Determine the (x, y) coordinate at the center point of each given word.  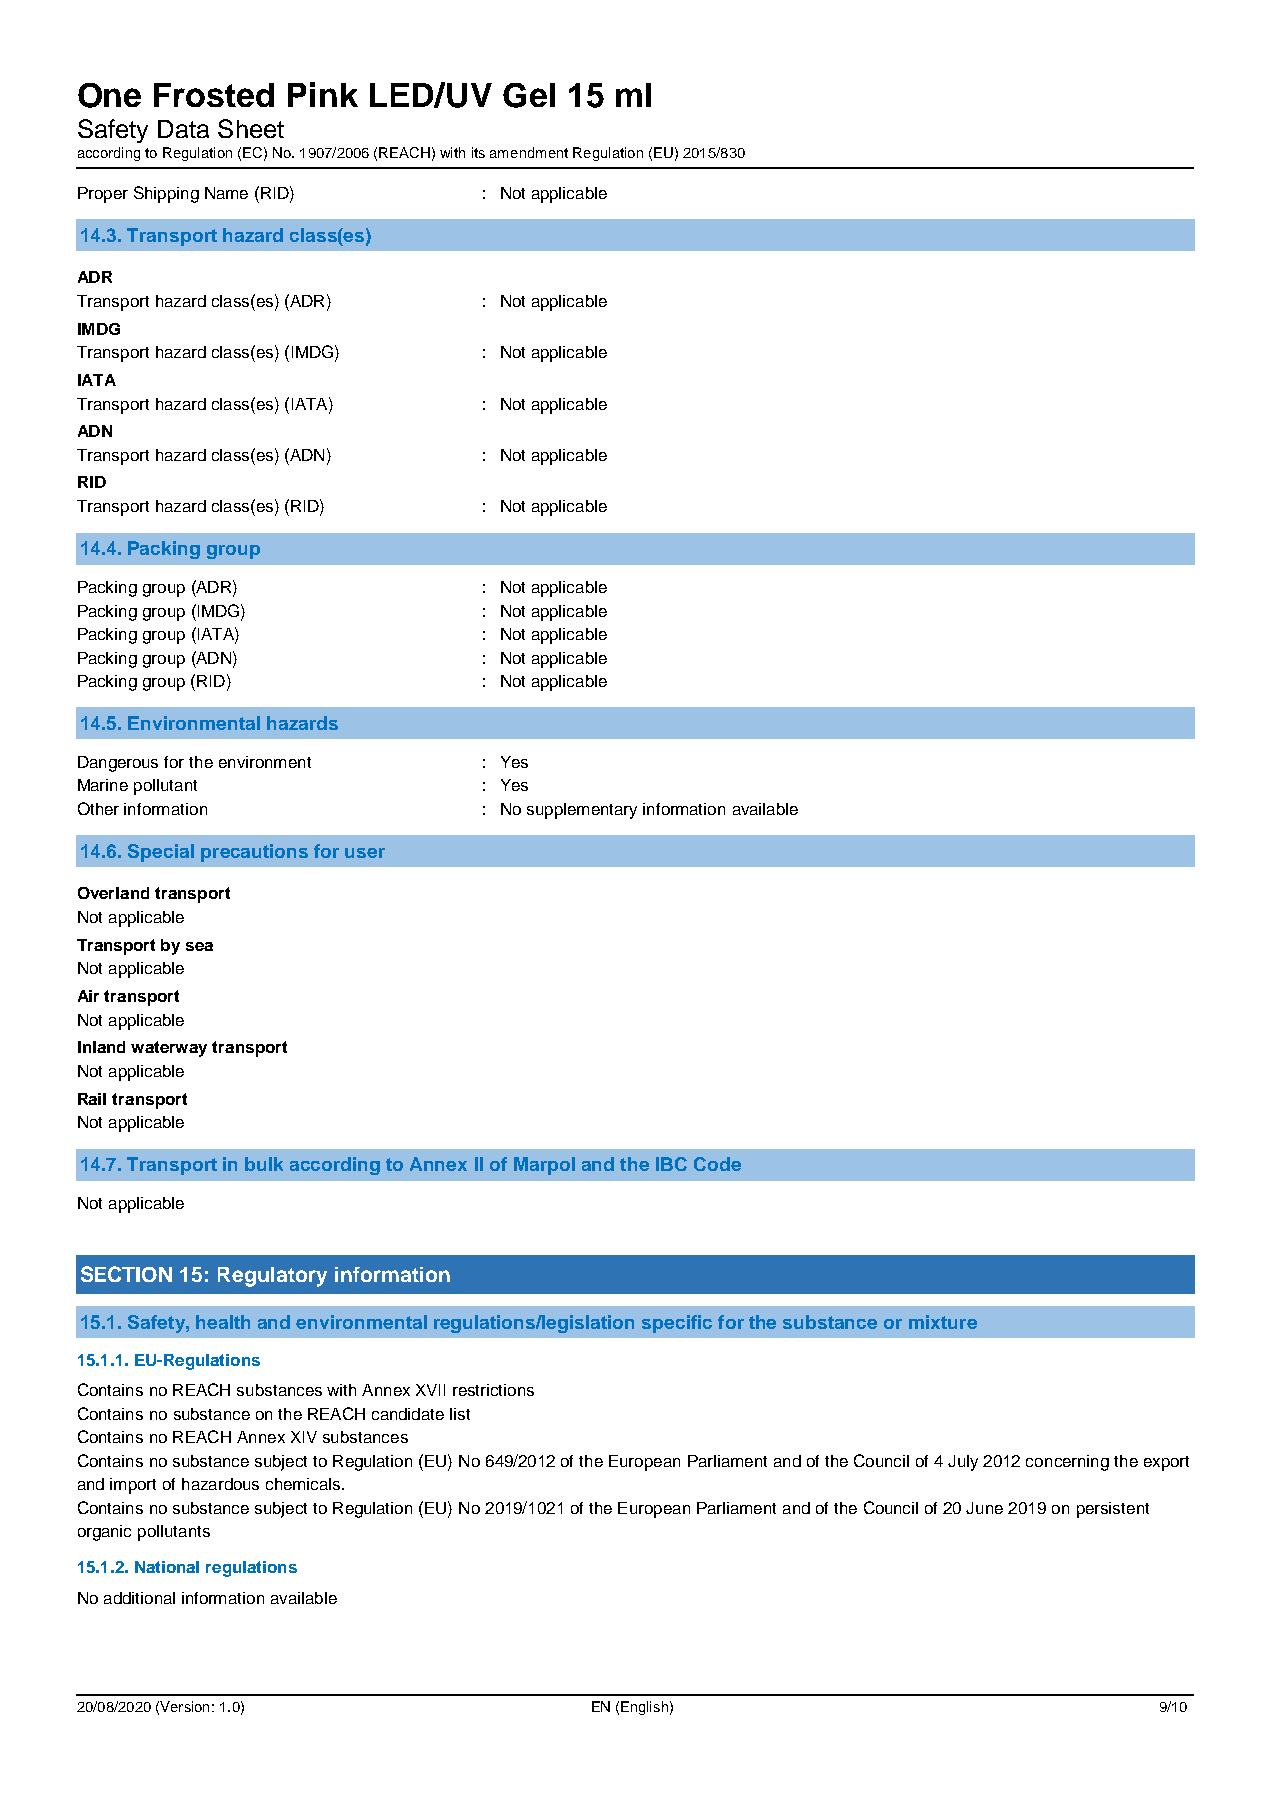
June (984, 1508)
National (167, 1567)
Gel (529, 95)
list (460, 1414)
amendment (529, 152)
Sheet (251, 128)
